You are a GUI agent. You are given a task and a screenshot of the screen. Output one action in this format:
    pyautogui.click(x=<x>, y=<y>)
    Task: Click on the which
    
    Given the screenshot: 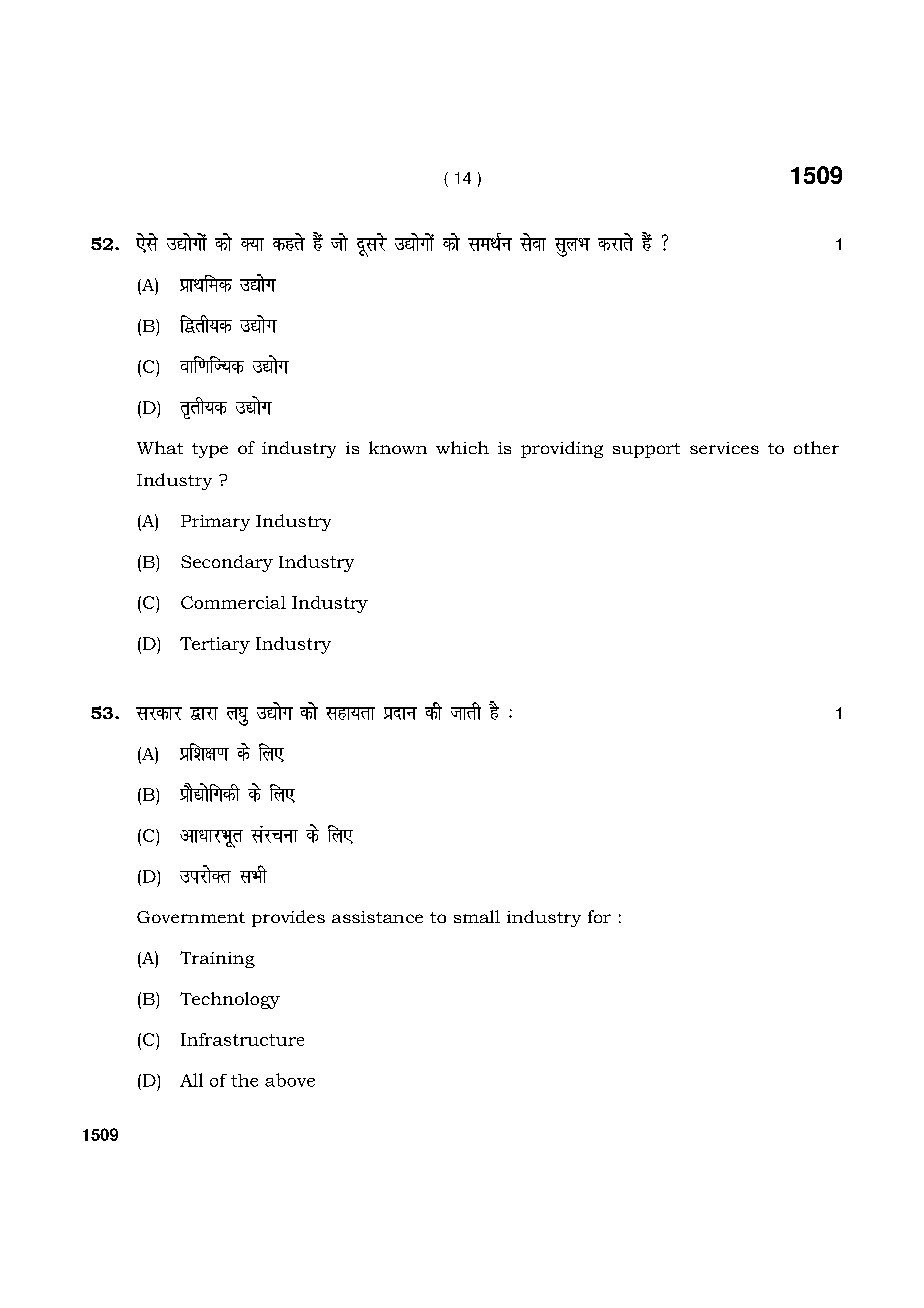 What is the action you would take?
    pyautogui.click(x=462, y=447)
